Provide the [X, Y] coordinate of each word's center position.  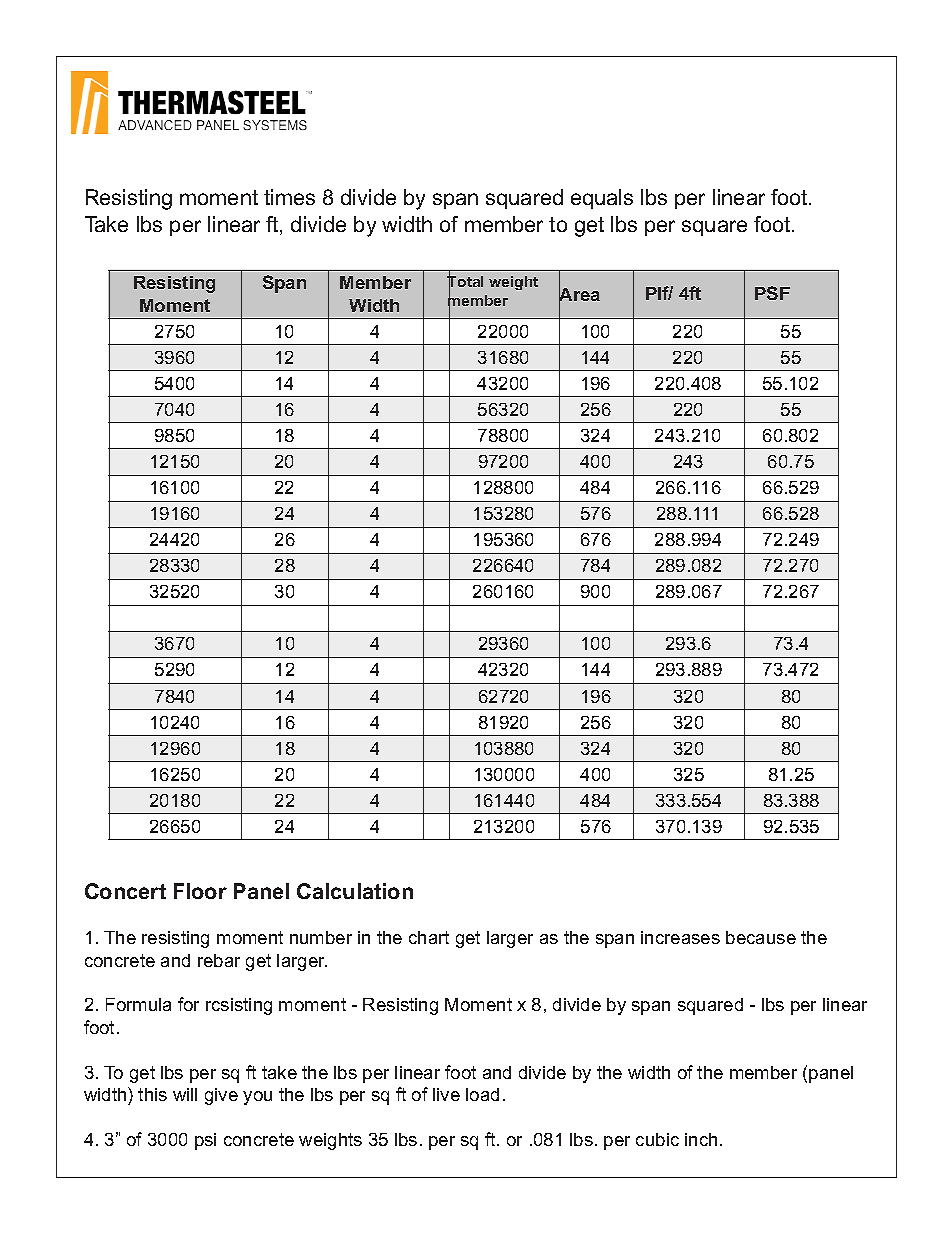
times [289, 197]
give [221, 1096]
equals [602, 199]
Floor [200, 891]
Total [465, 282]
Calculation [355, 891]
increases [680, 937]
